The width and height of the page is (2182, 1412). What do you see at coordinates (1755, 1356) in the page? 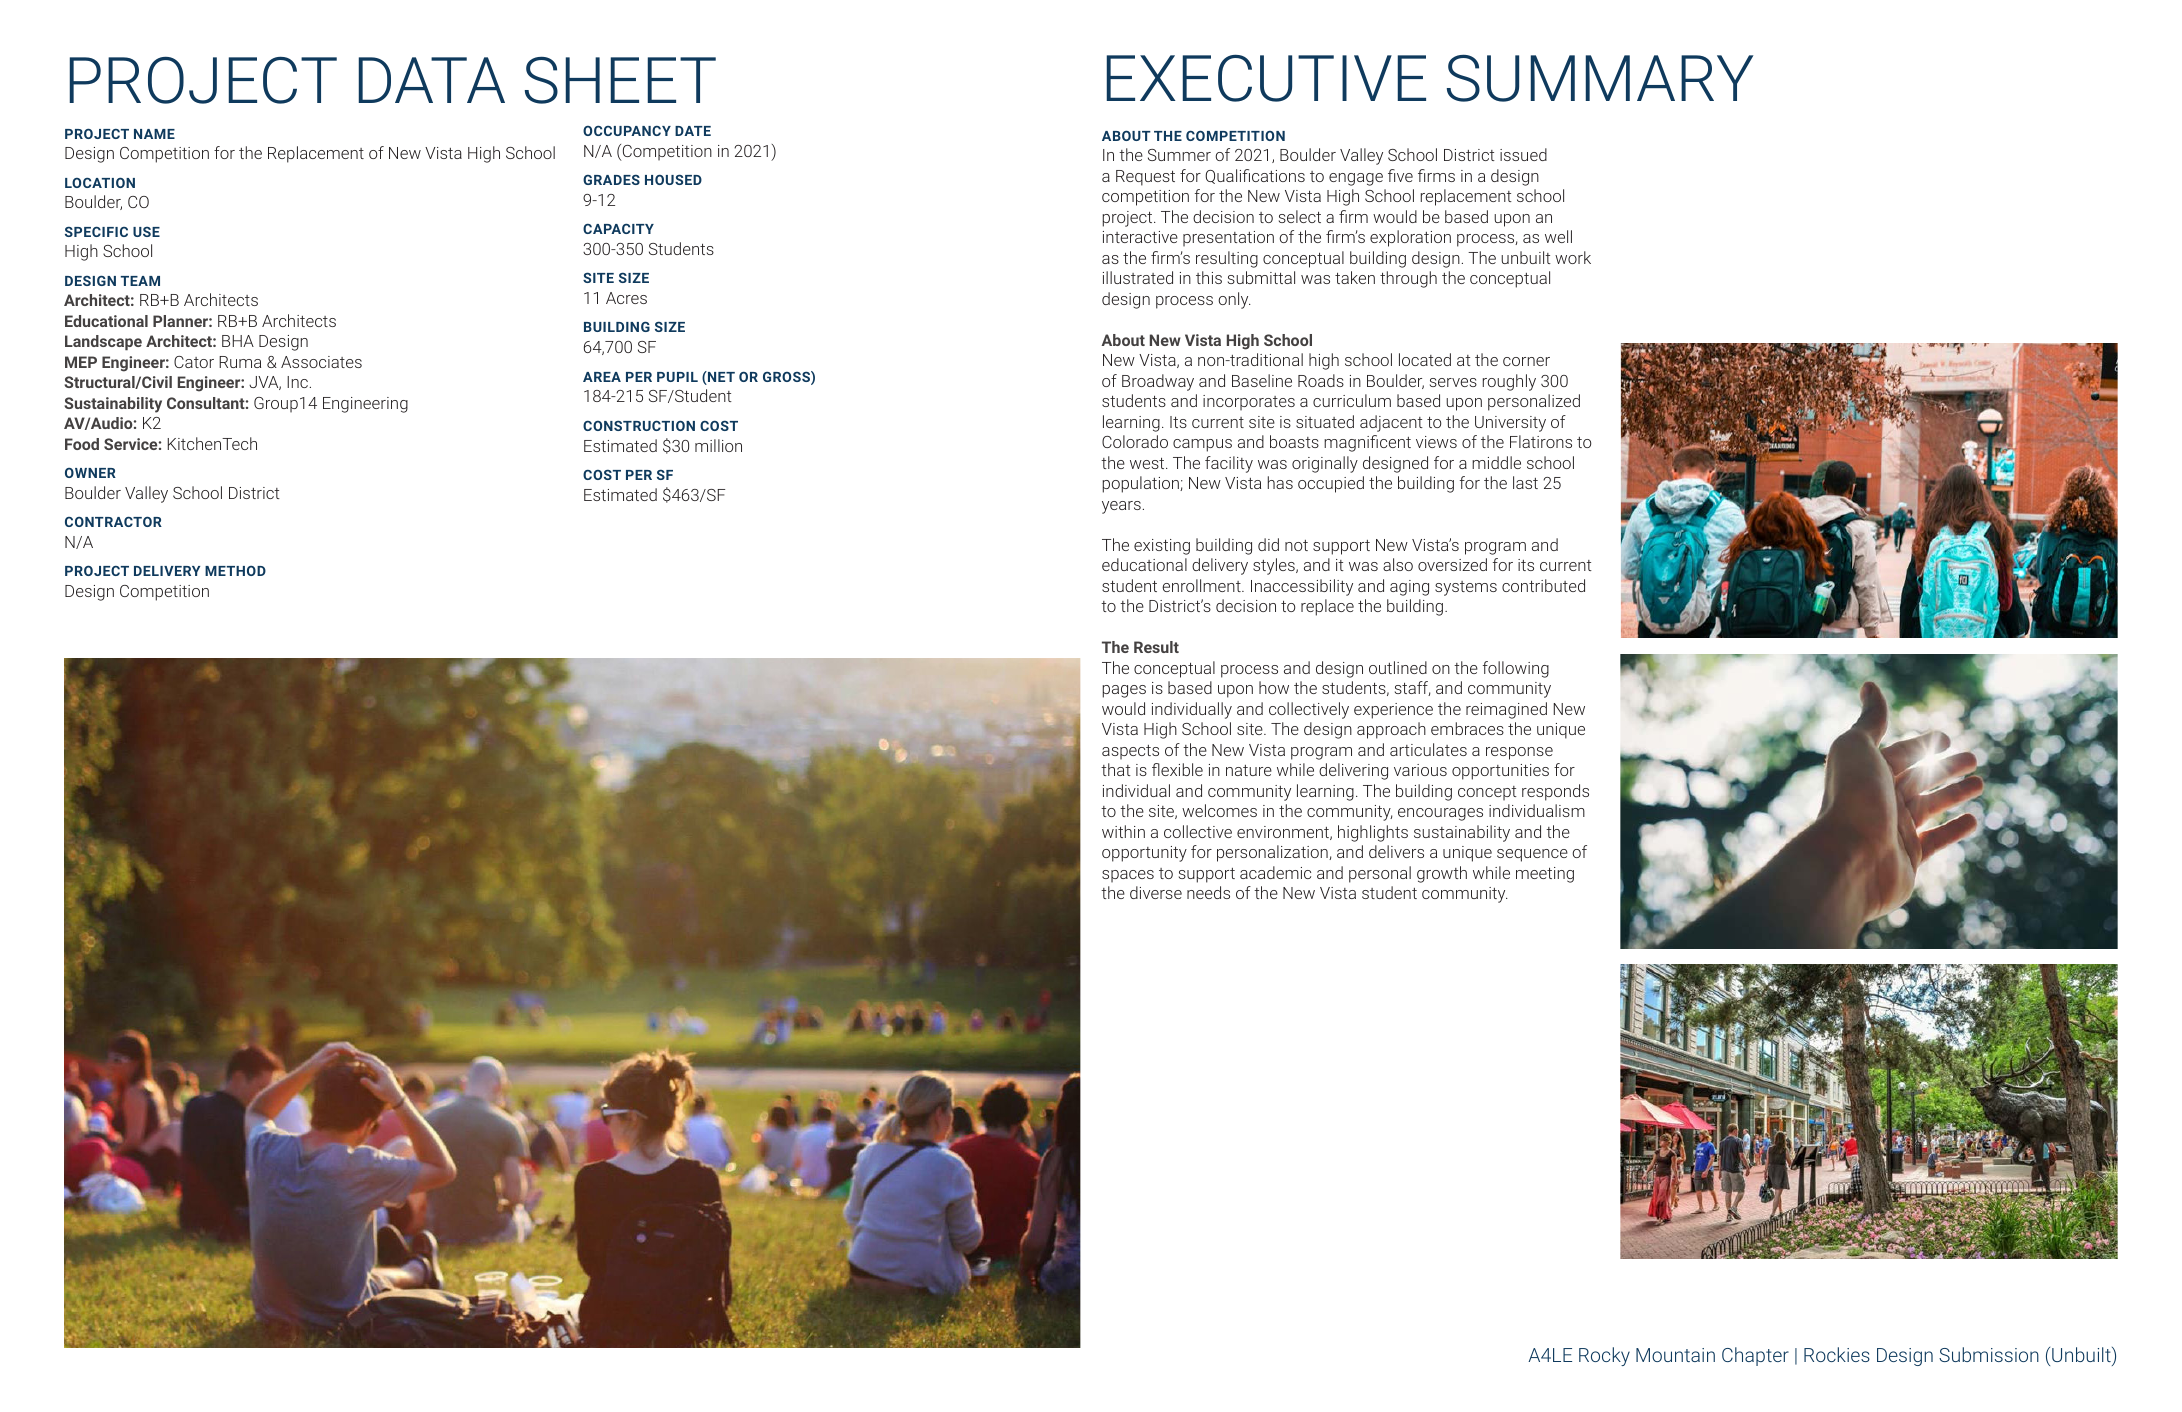
I see `Chapter` at bounding box center [1755, 1356].
